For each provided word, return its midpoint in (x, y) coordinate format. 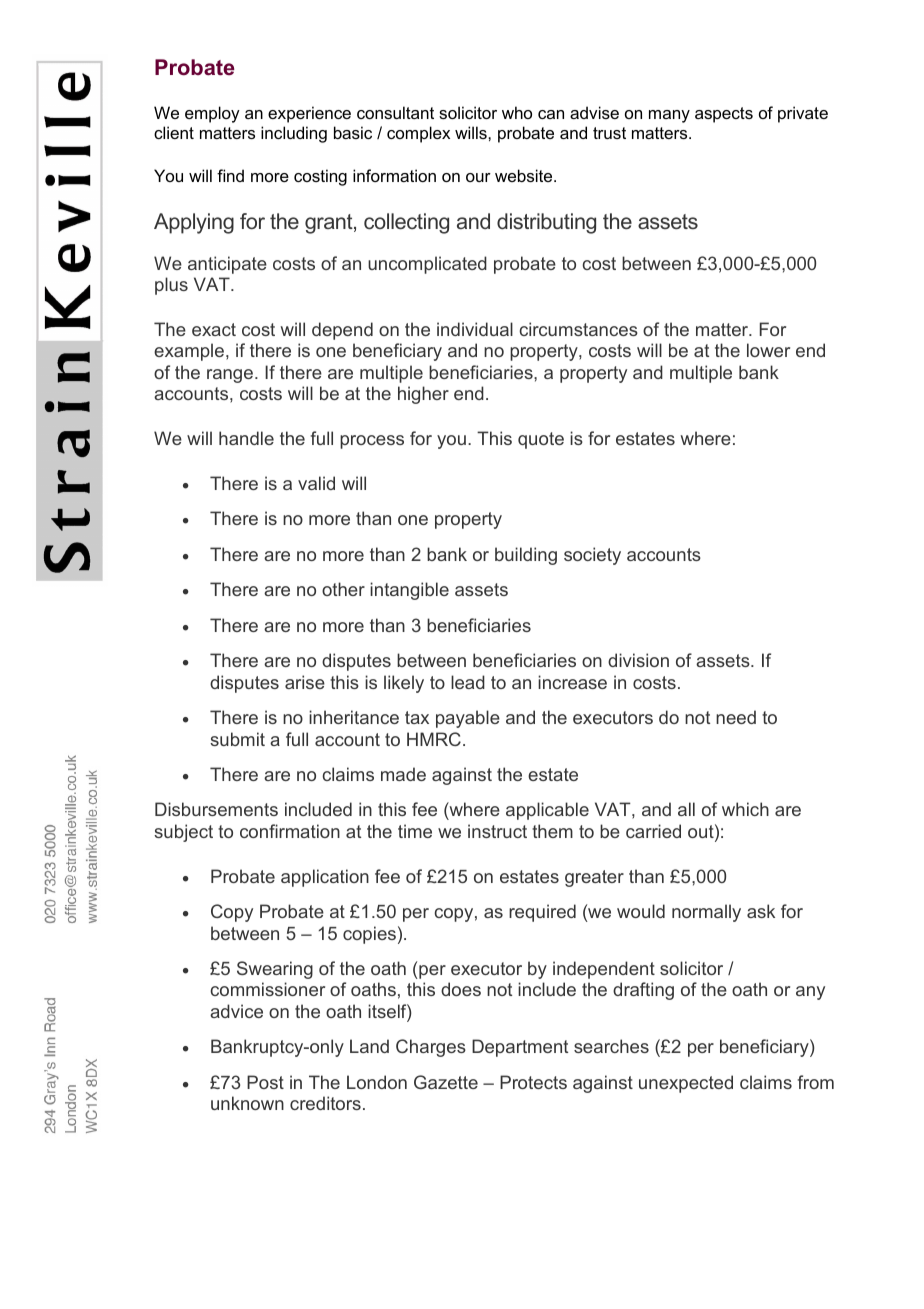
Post (265, 1082)
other (343, 589)
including (294, 134)
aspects (724, 115)
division (638, 660)
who (517, 112)
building (526, 556)
